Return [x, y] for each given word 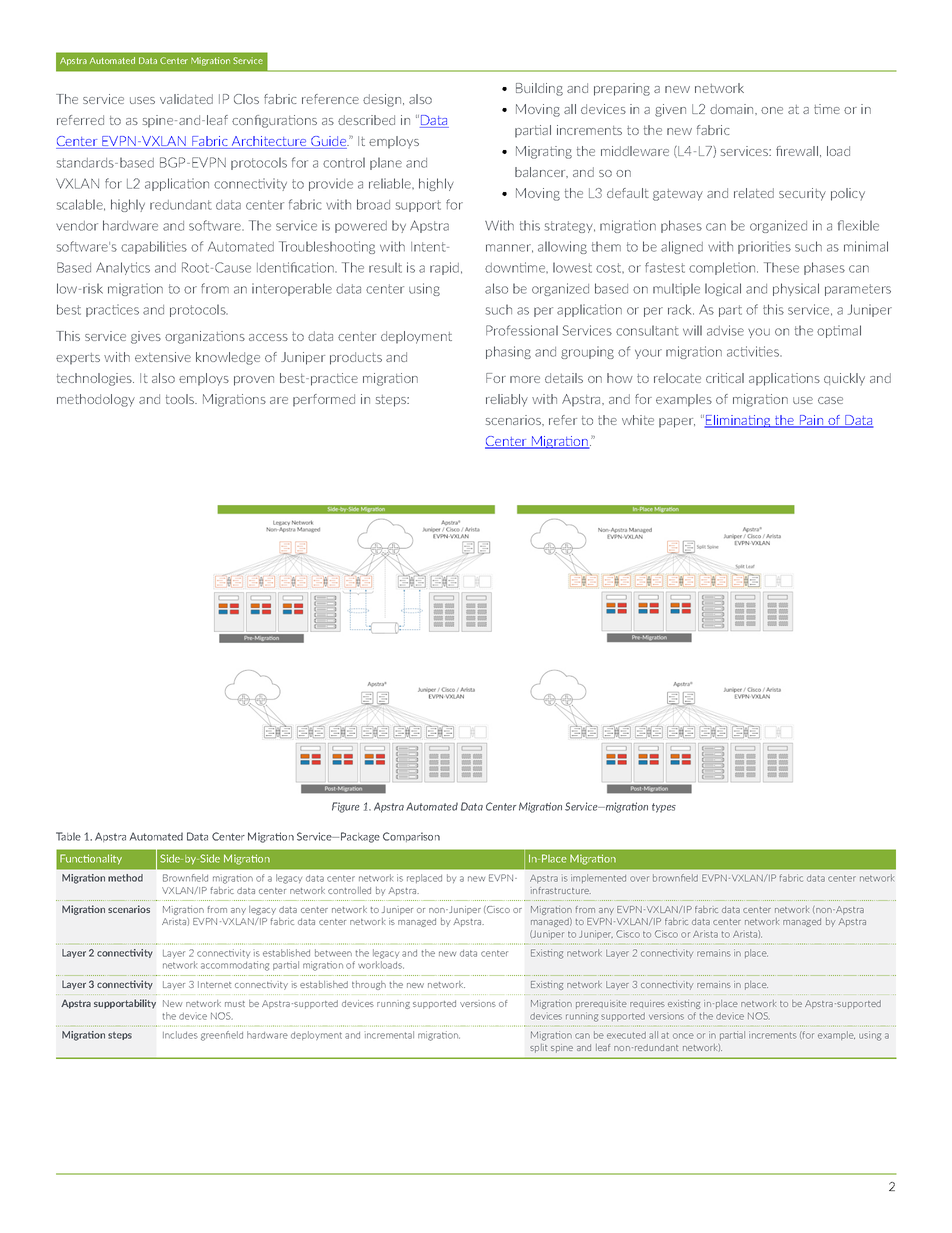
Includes [180, 1035]
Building [539, 89]
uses [142, 100]
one [772, 110]
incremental [389, 1035]
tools [181, 399]
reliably [507, 400]
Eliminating [738, 421]
